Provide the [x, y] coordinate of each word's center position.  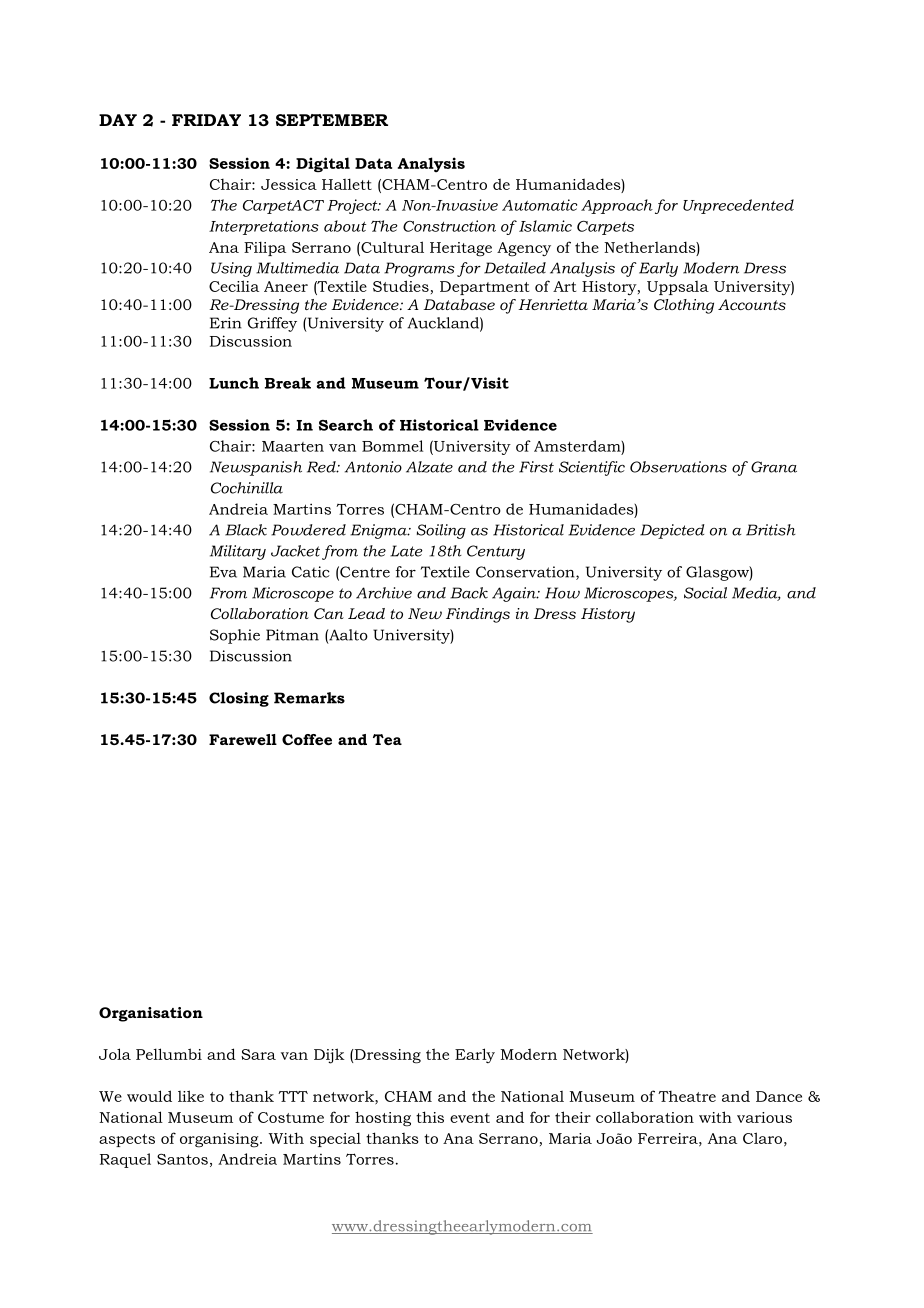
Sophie [235, 636]
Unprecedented [738, 206]
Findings [478, 615]
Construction [449, 226]
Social [705, 593]
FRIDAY [206, 120]
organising [220, 1140]
